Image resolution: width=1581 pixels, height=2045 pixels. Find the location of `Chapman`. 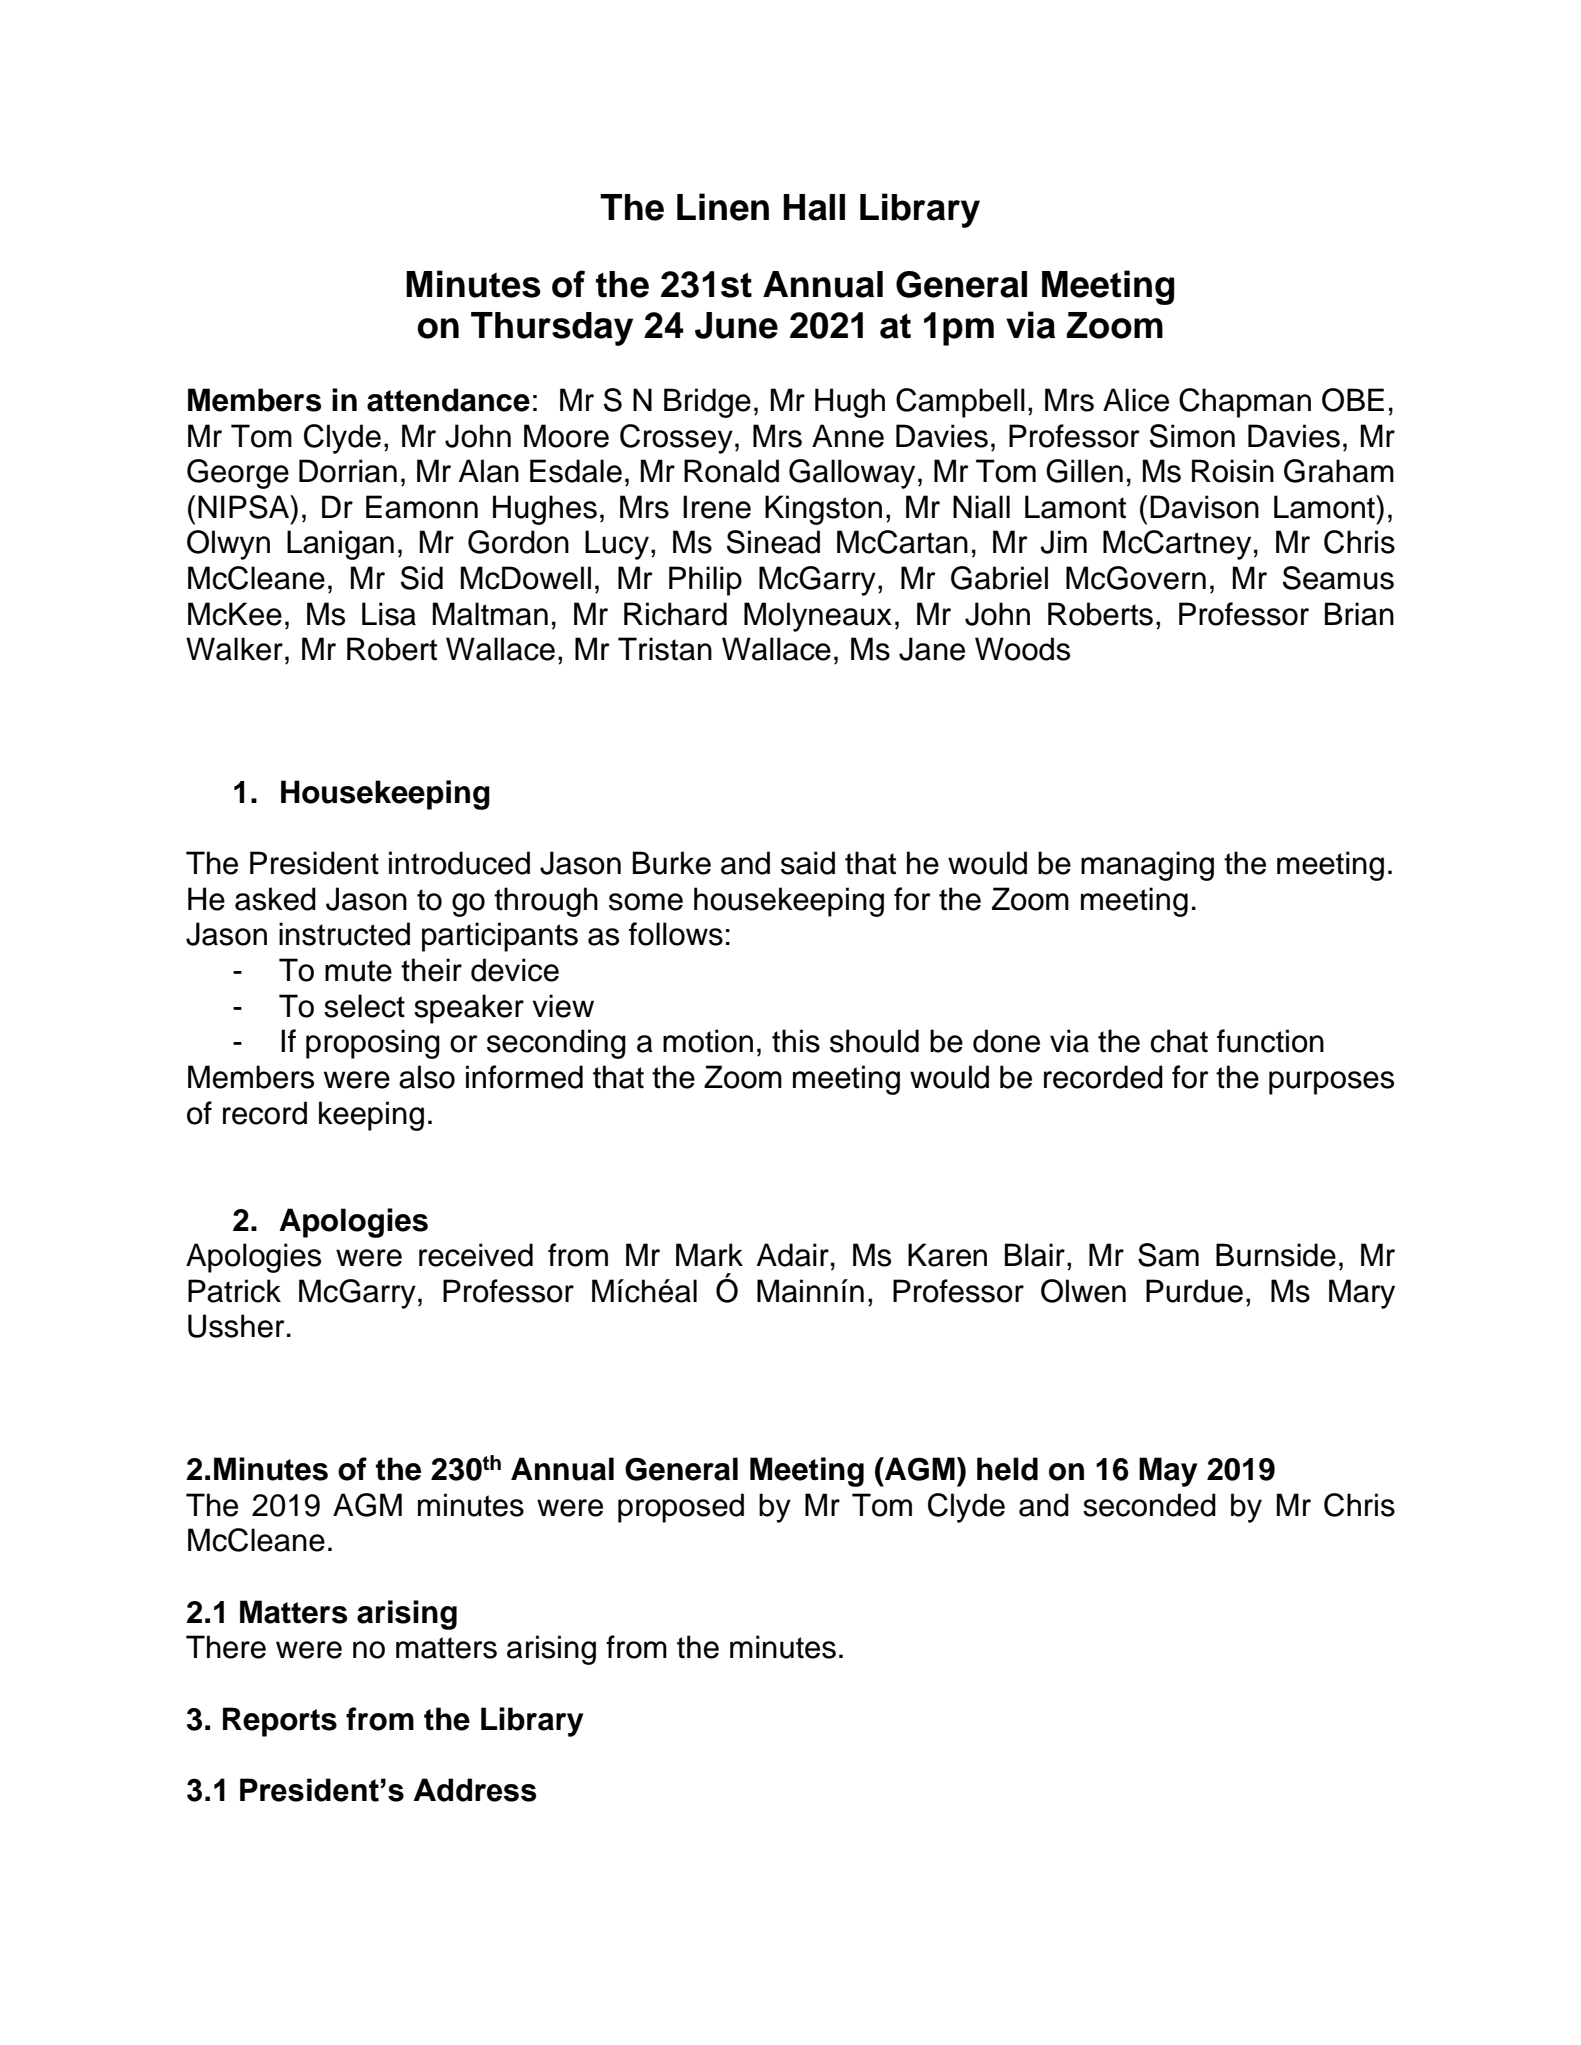

Chapman is located at coordinates (1245, 403).
